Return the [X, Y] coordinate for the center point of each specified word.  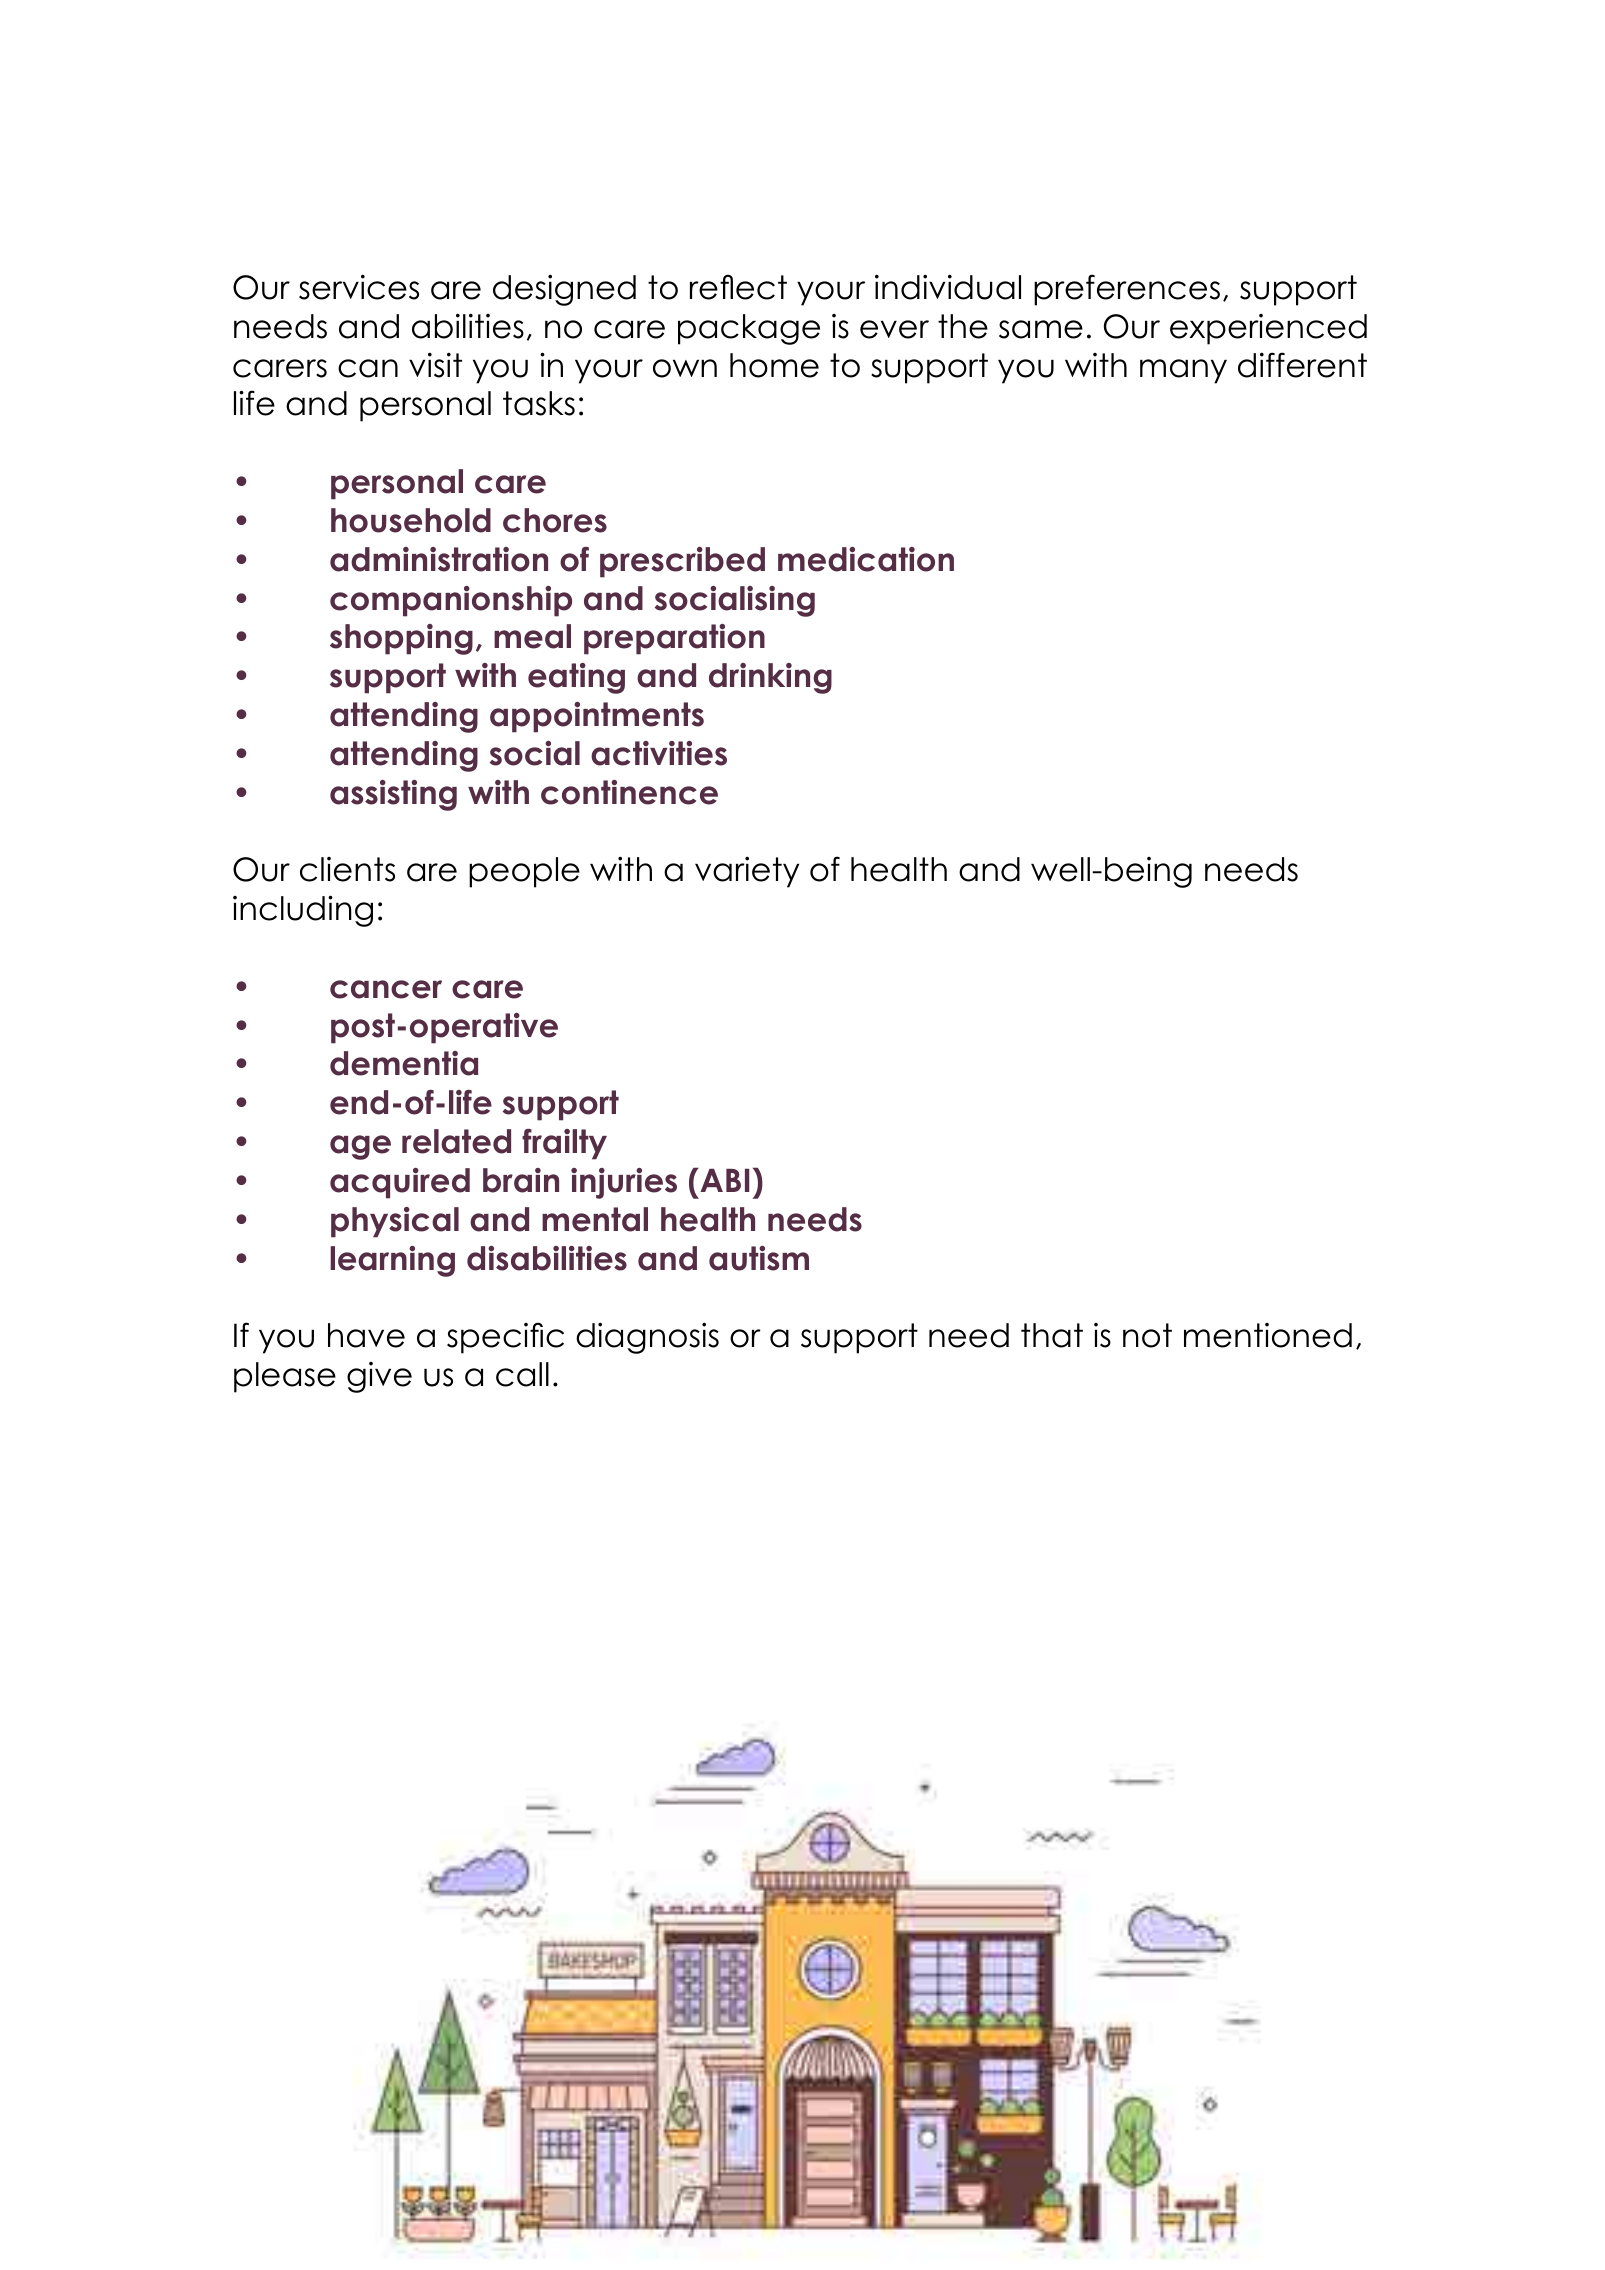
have [366, 1335]
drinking [770, 678]
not [1147, 1335]
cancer [386, 989]
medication [866, 559]
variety [747, 872]
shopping [401, 639]
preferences [1127, 290]
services [359, 287]
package [749, 329]
